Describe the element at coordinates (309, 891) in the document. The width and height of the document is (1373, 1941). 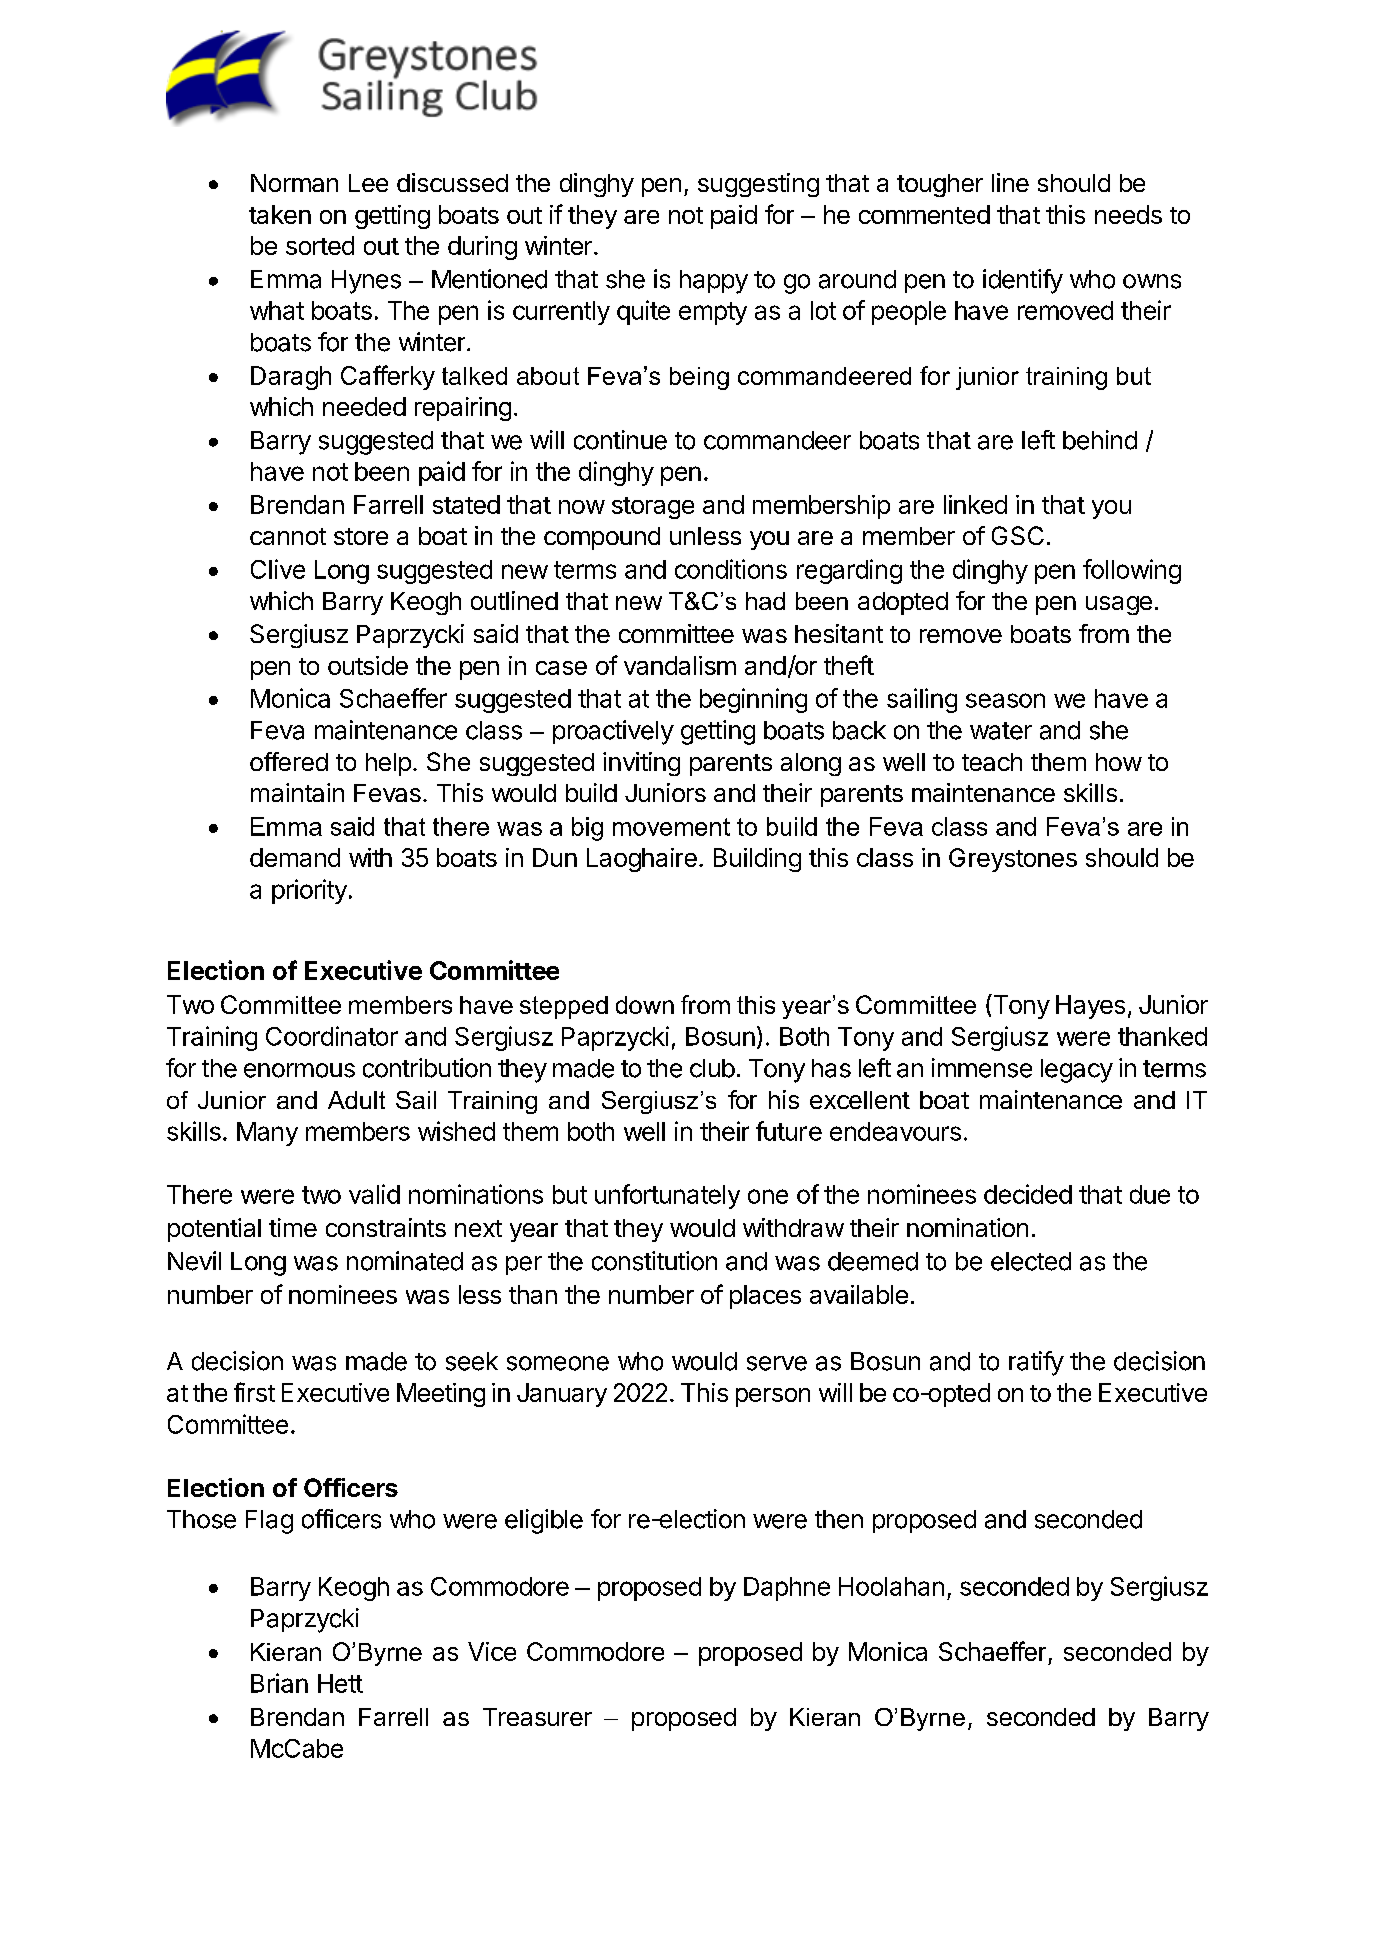
I see `priority` at that location.
